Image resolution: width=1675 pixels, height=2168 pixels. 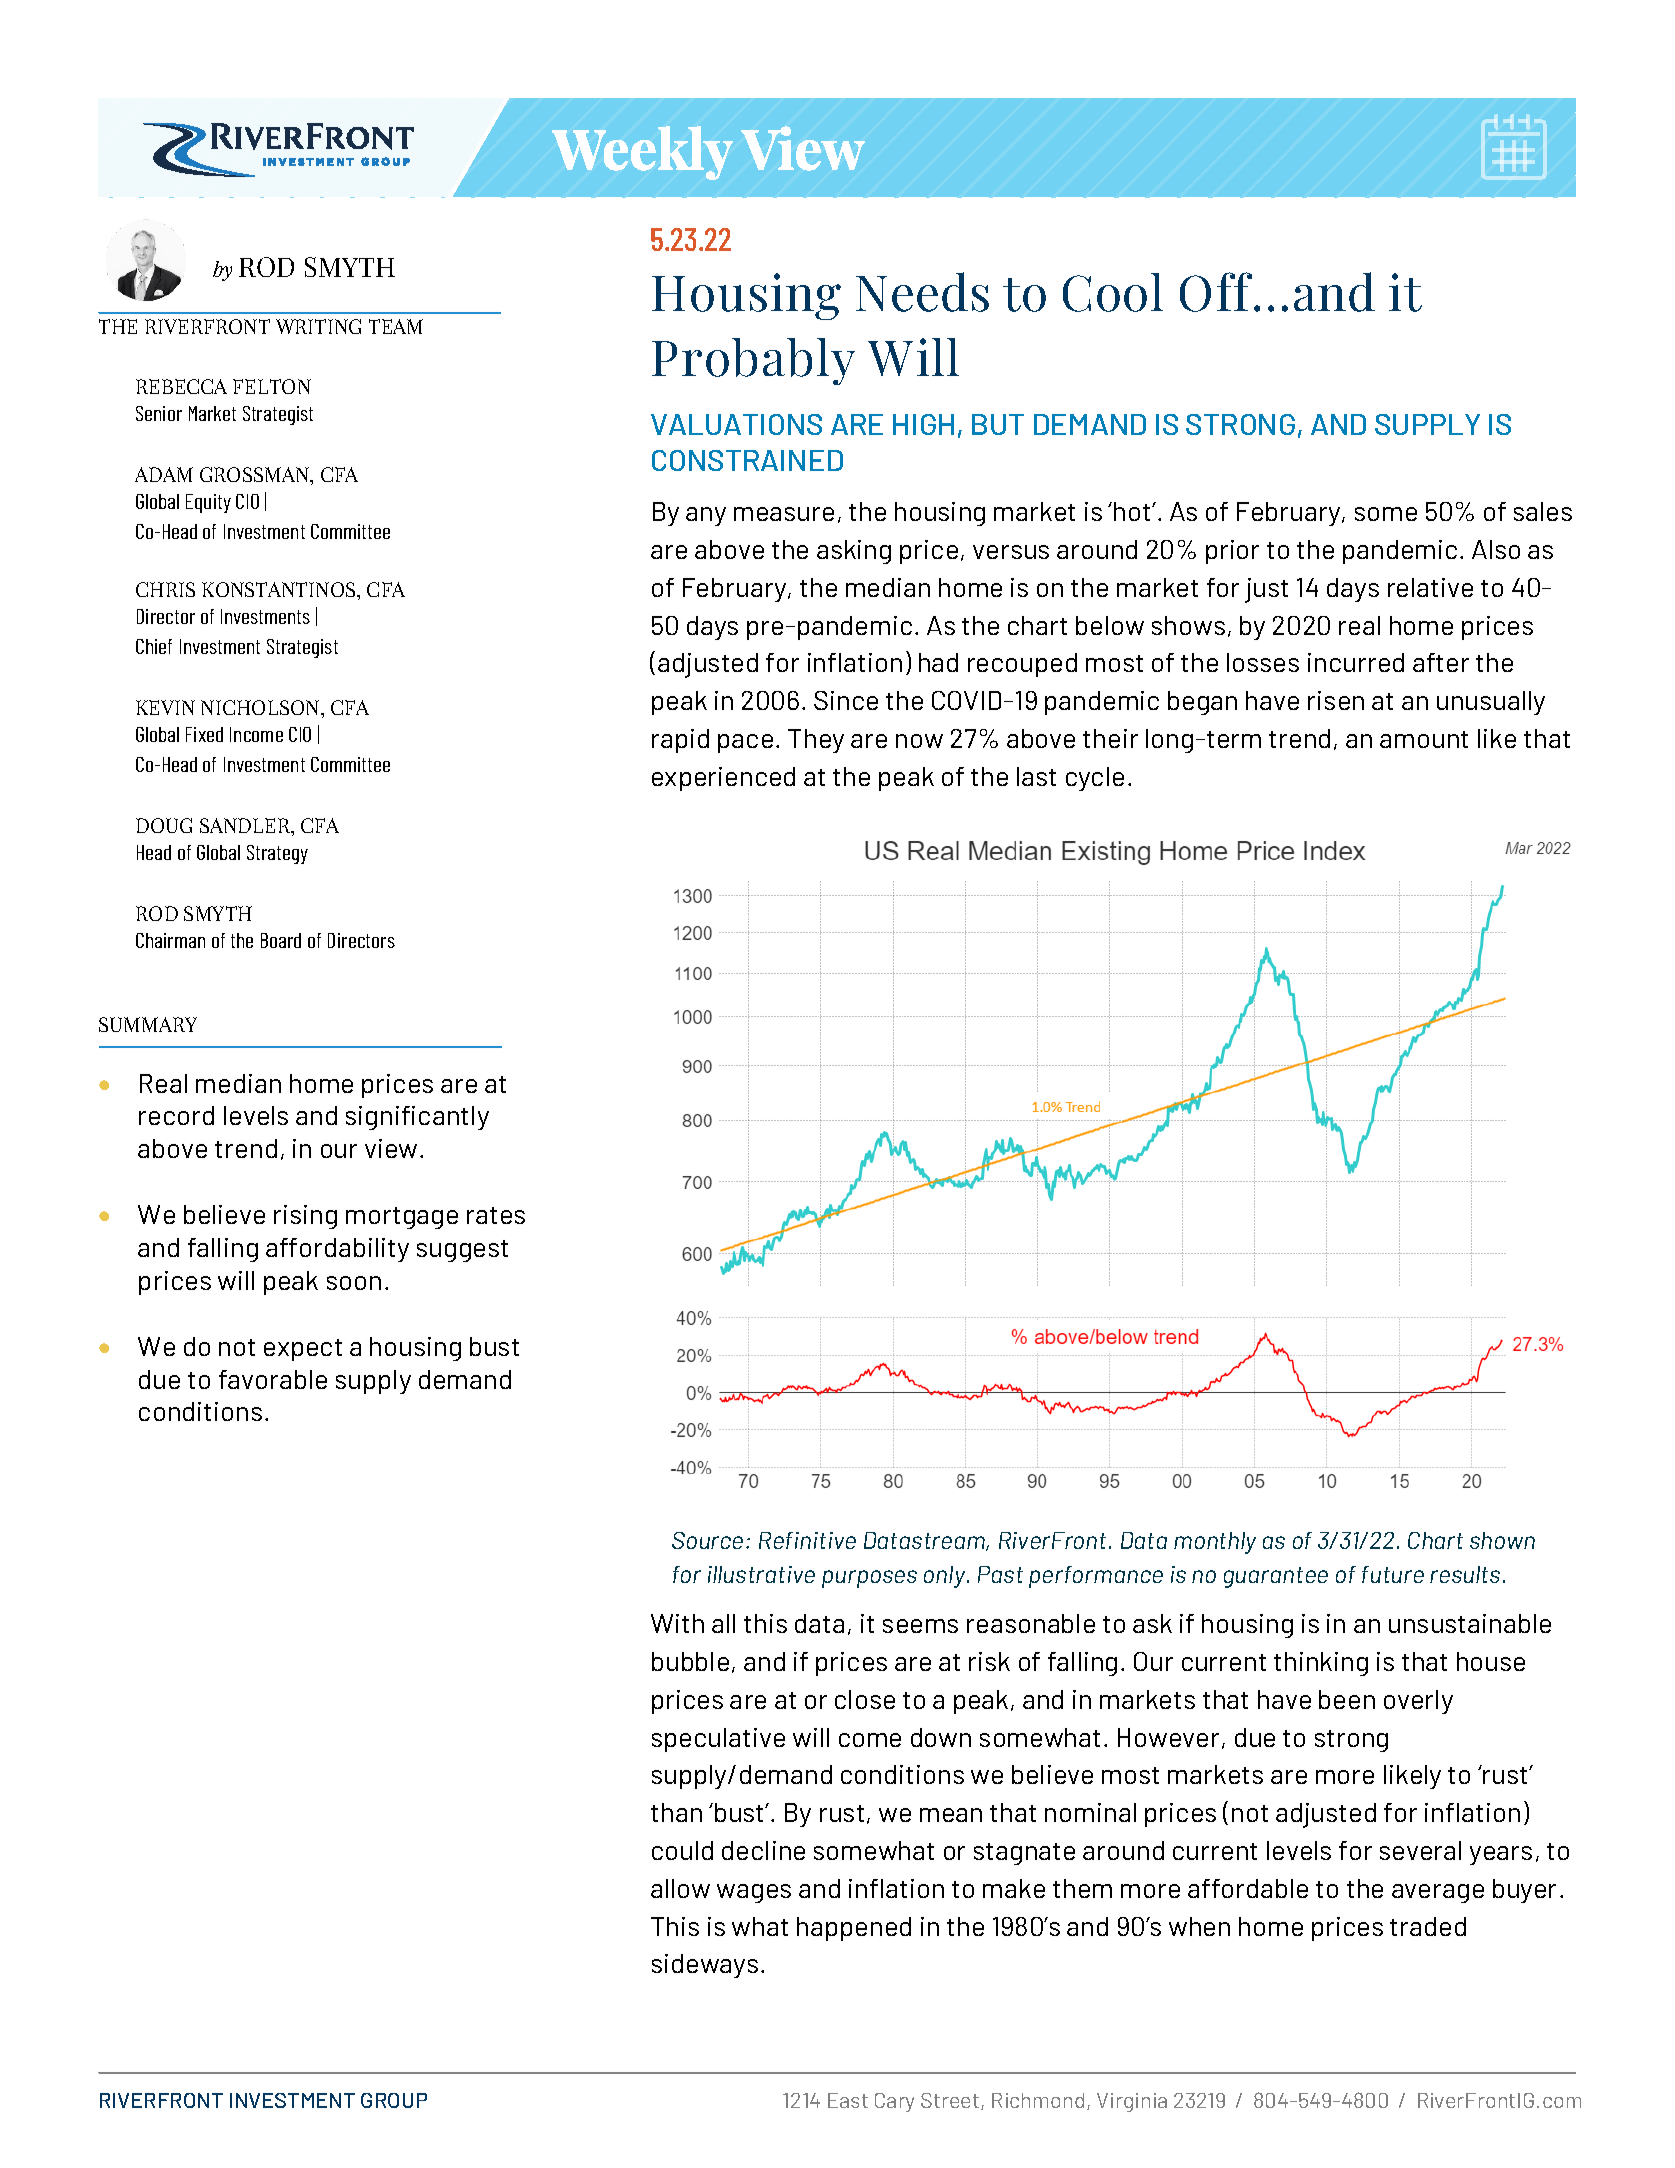 What do you see at coordinates (394, 2100) in the screenshot?
I see `GROUP` at bounding box center [394, 2100].
